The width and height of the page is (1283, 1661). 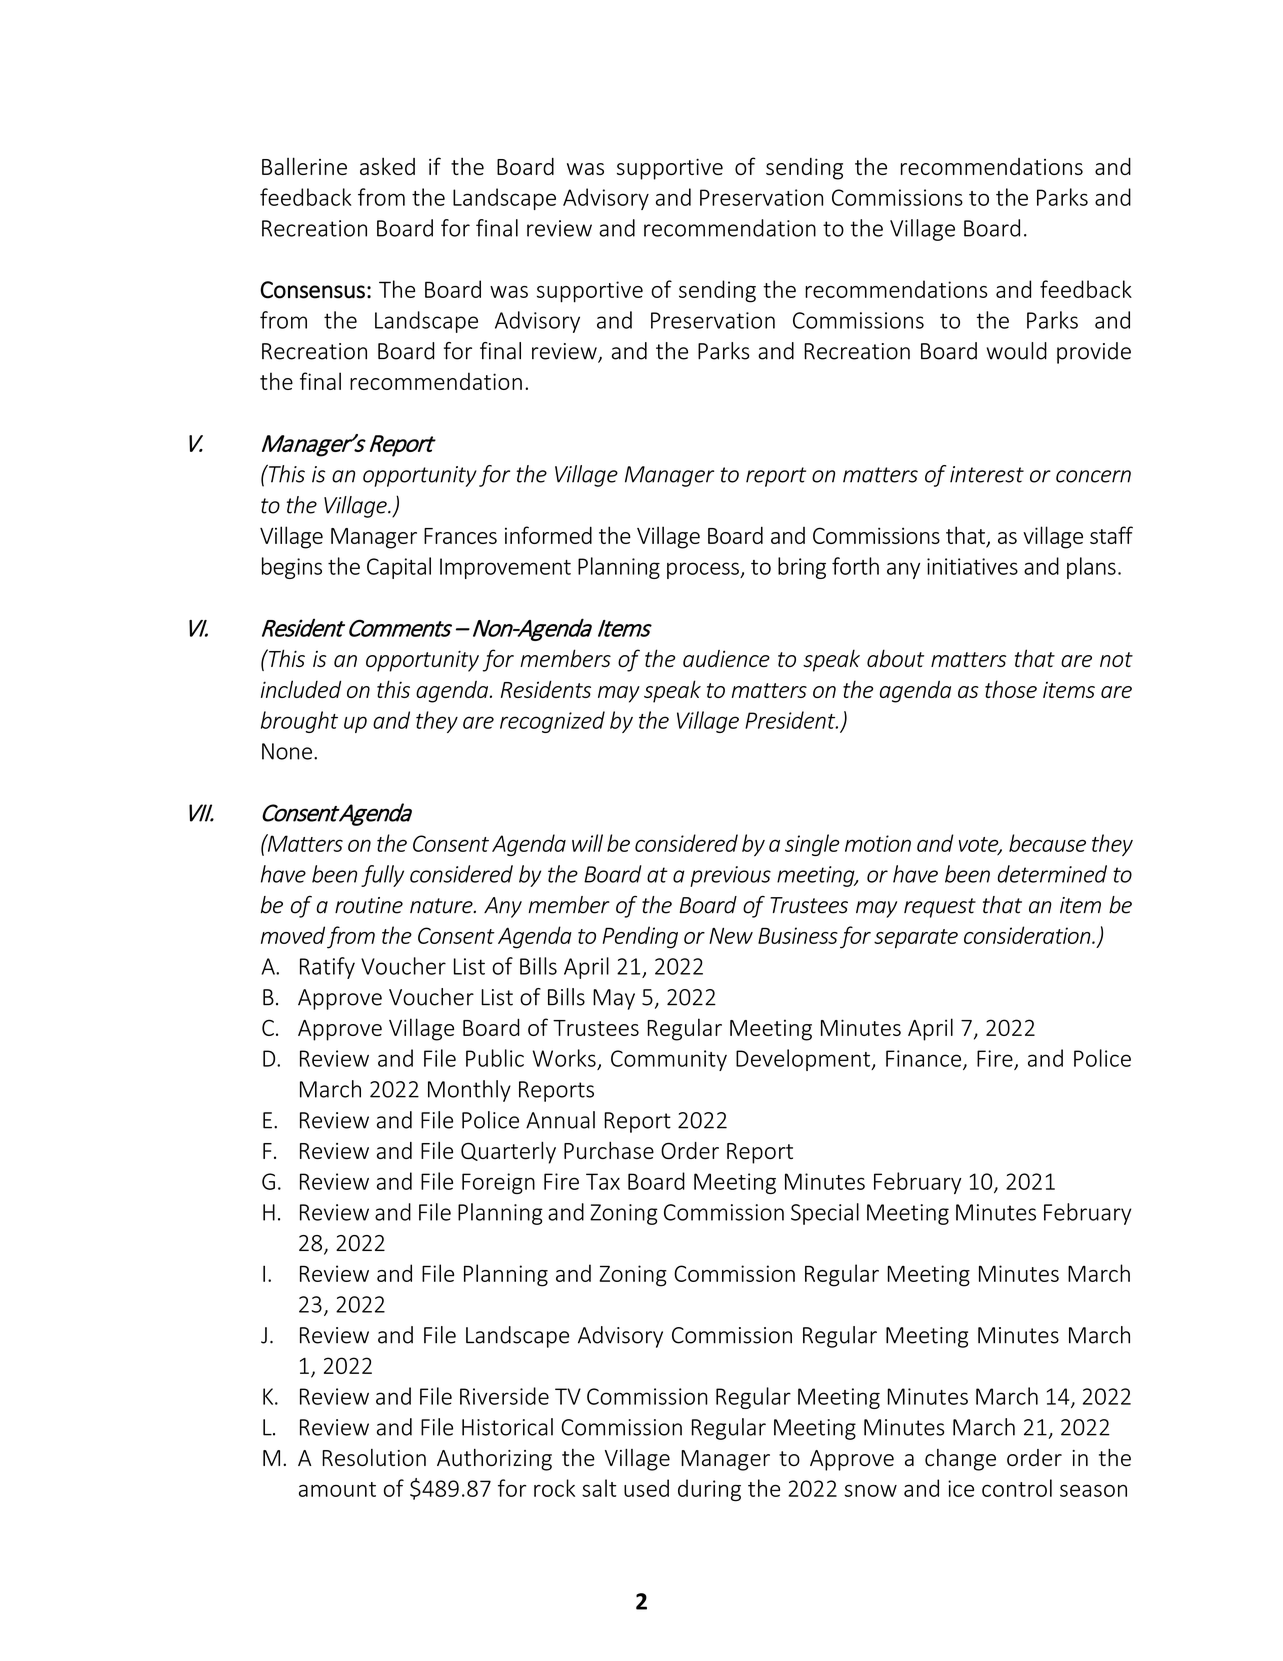 What do you see at coordinates (925, 1059) in the page?
I see `Finance` at bounding box center [925, 1059].
